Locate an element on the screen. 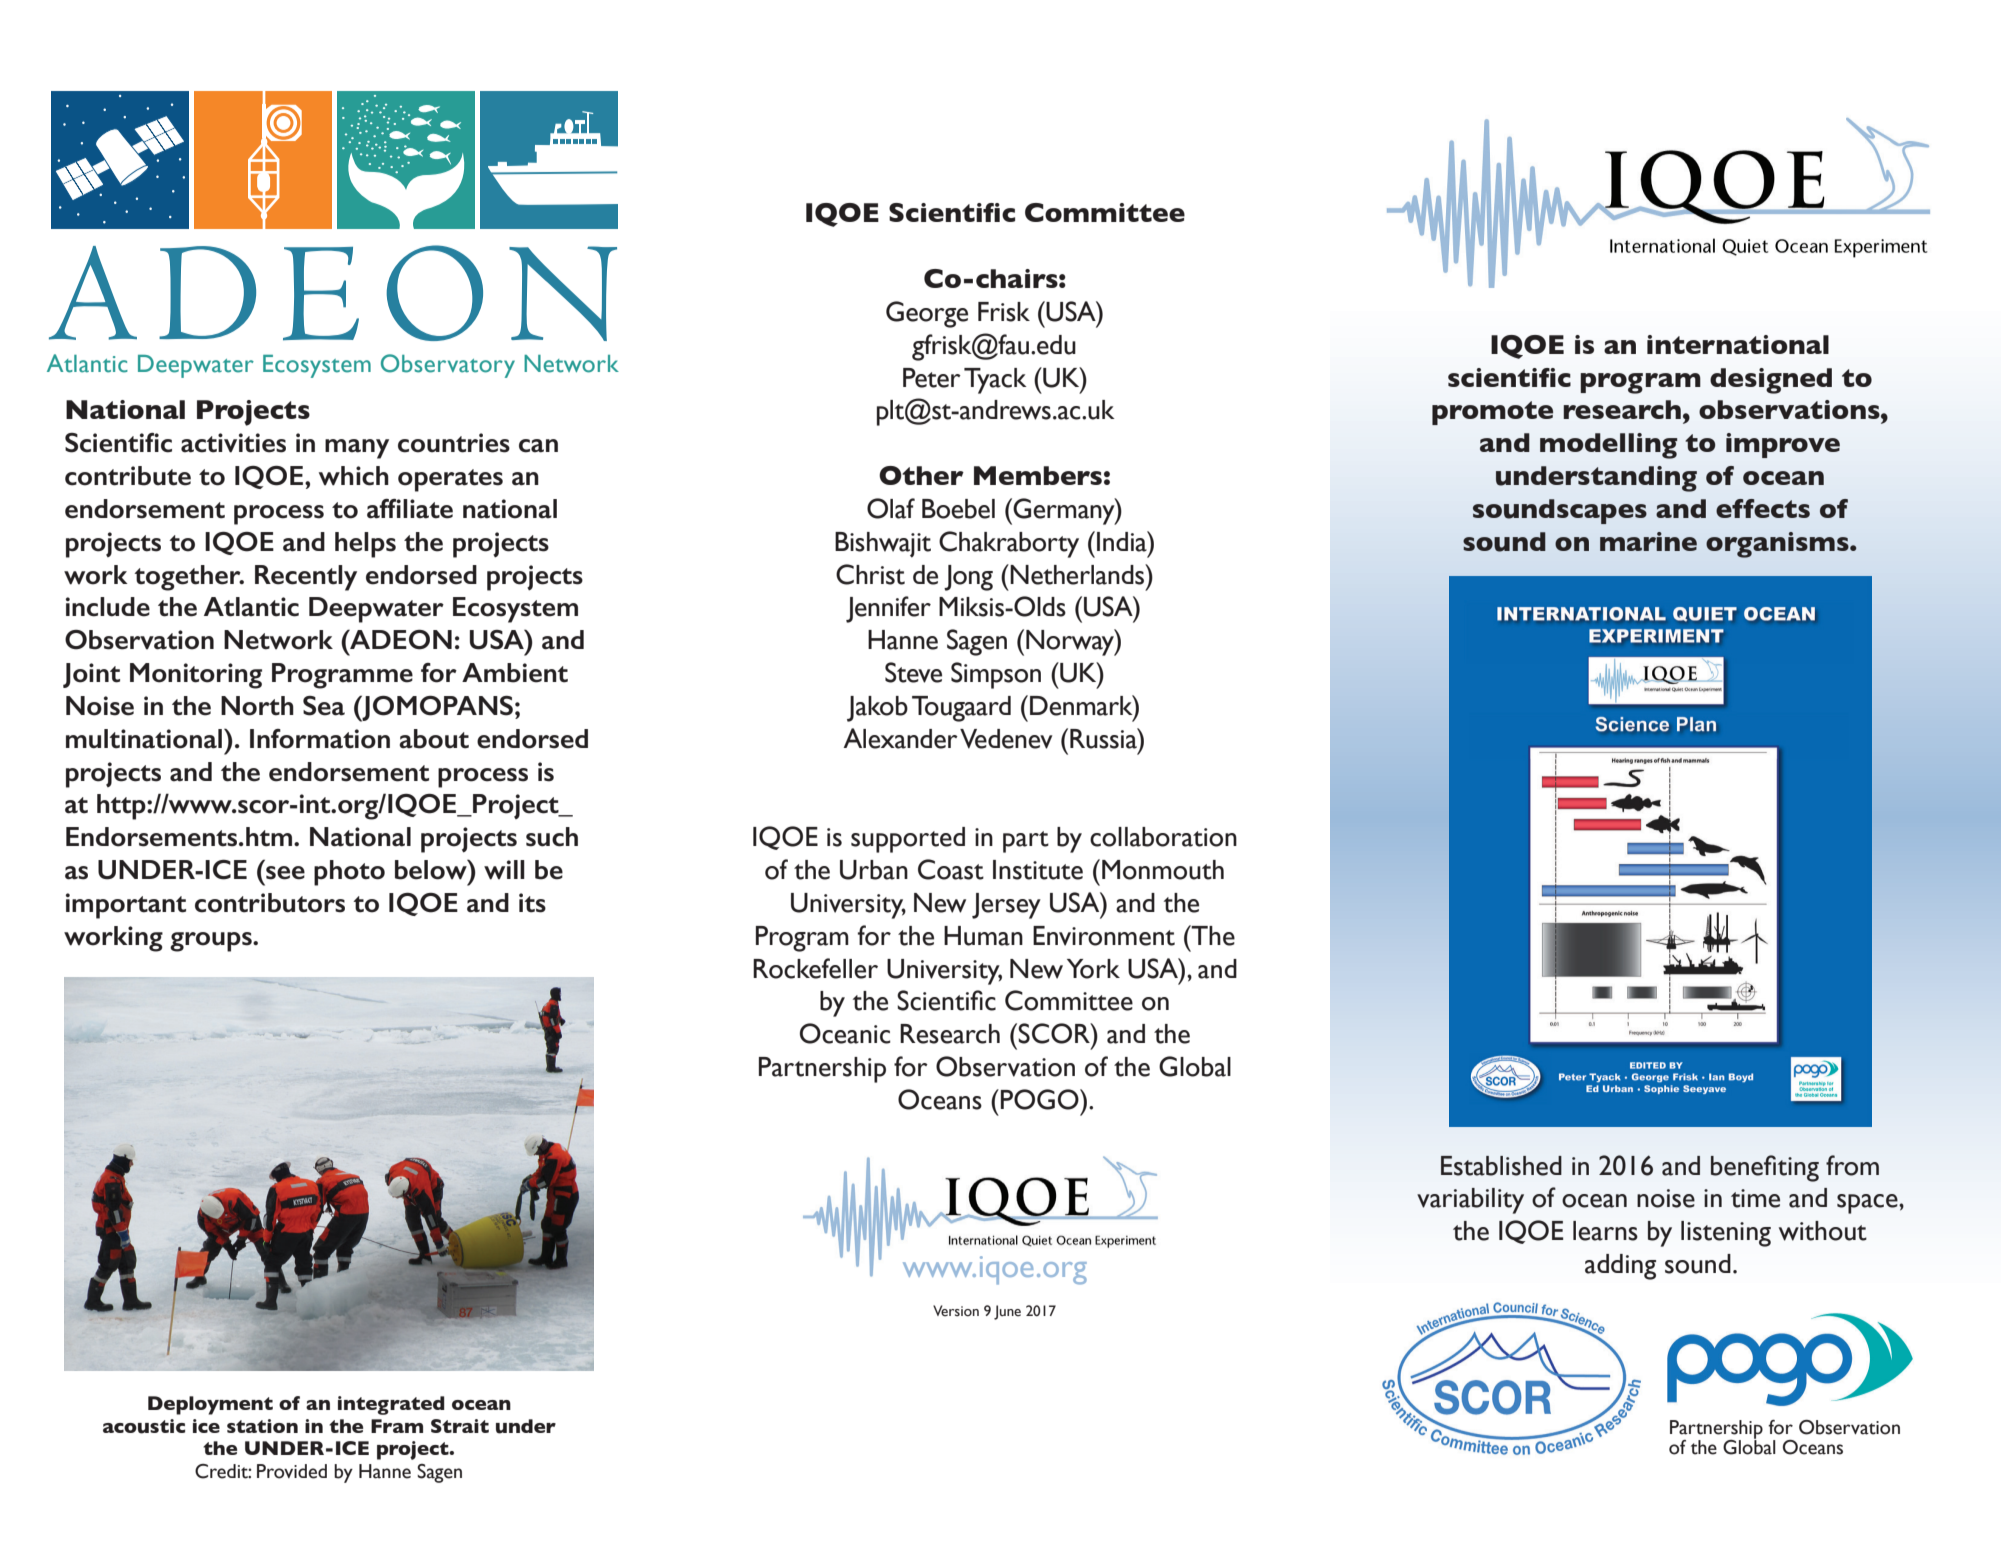 This screenshot has height=1546, width=2001. activities is located at coordinates (233, 443).
